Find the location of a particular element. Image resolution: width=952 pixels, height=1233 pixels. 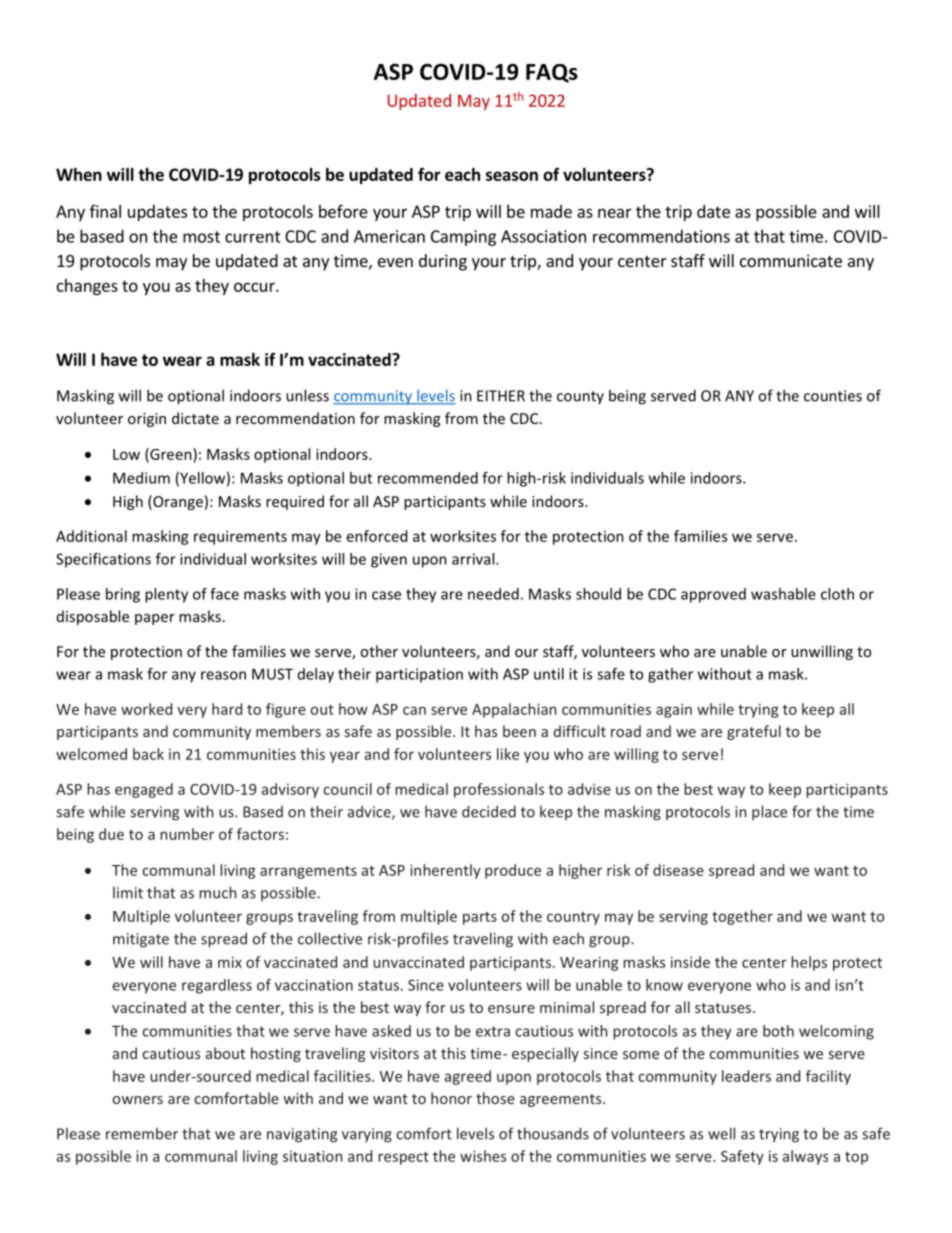

parts is located at coordinates (480, 918).
